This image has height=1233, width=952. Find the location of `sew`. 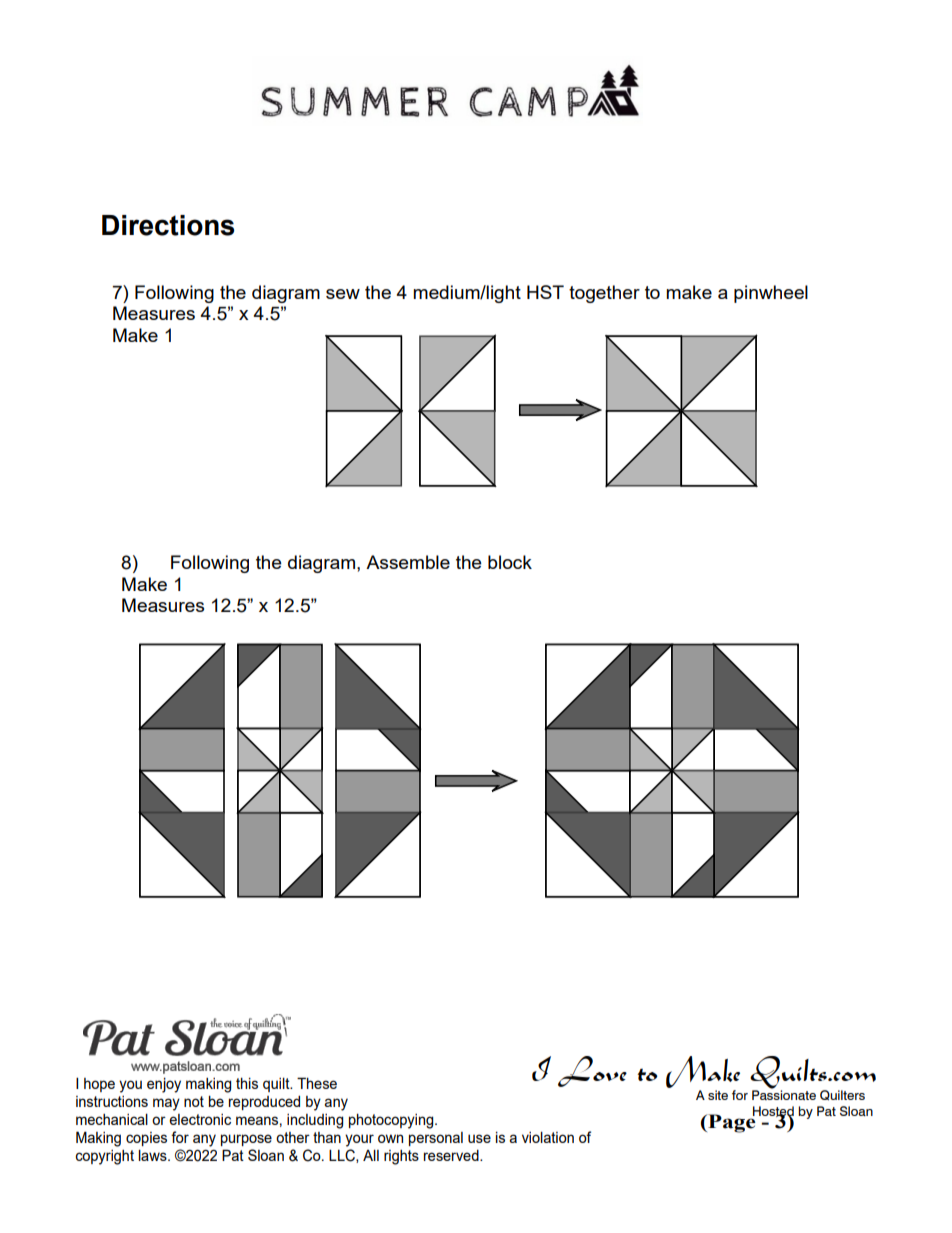

sew is located at coordinates (343, 294).
